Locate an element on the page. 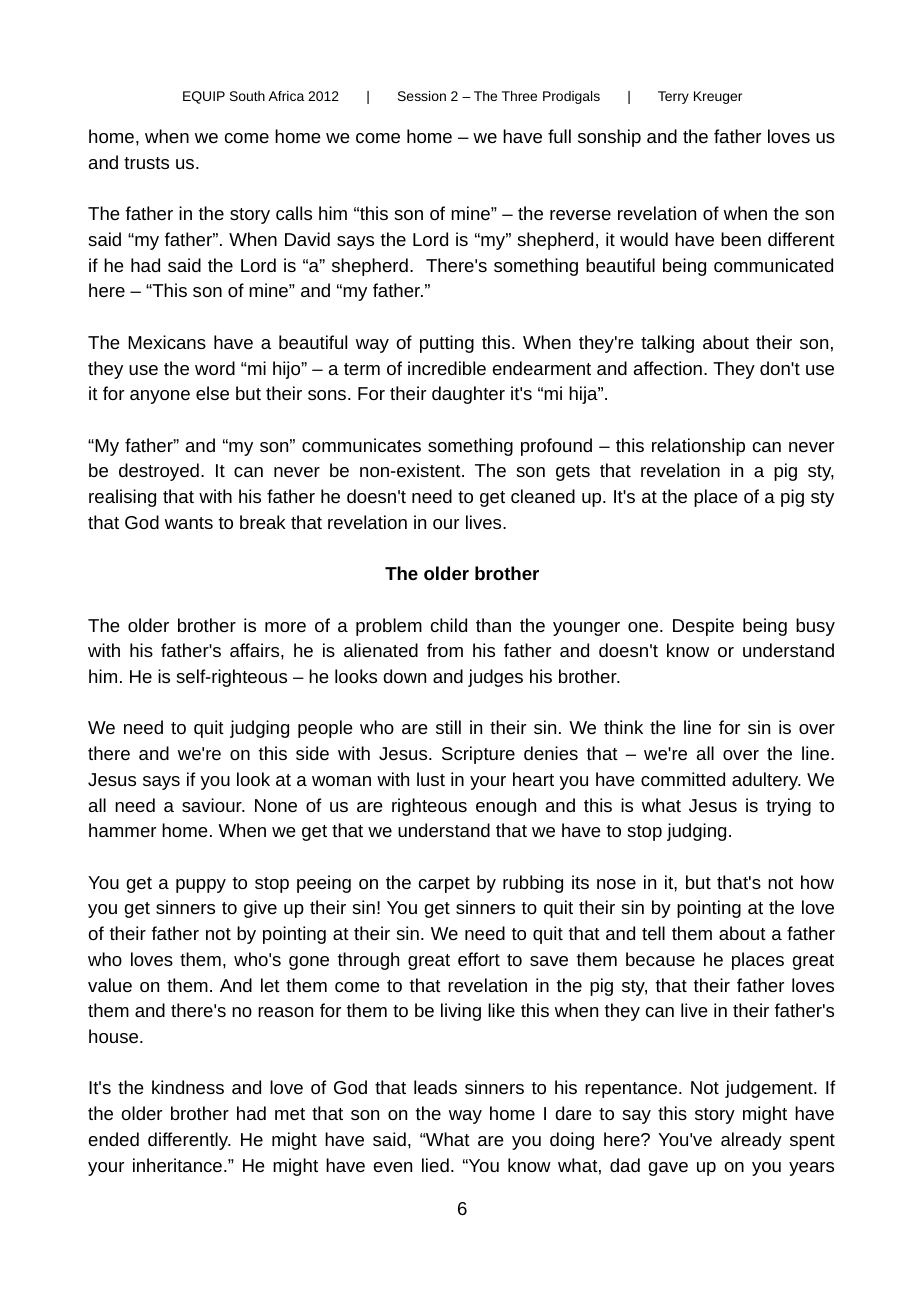  saviour is located at coordinates (213, 805).
